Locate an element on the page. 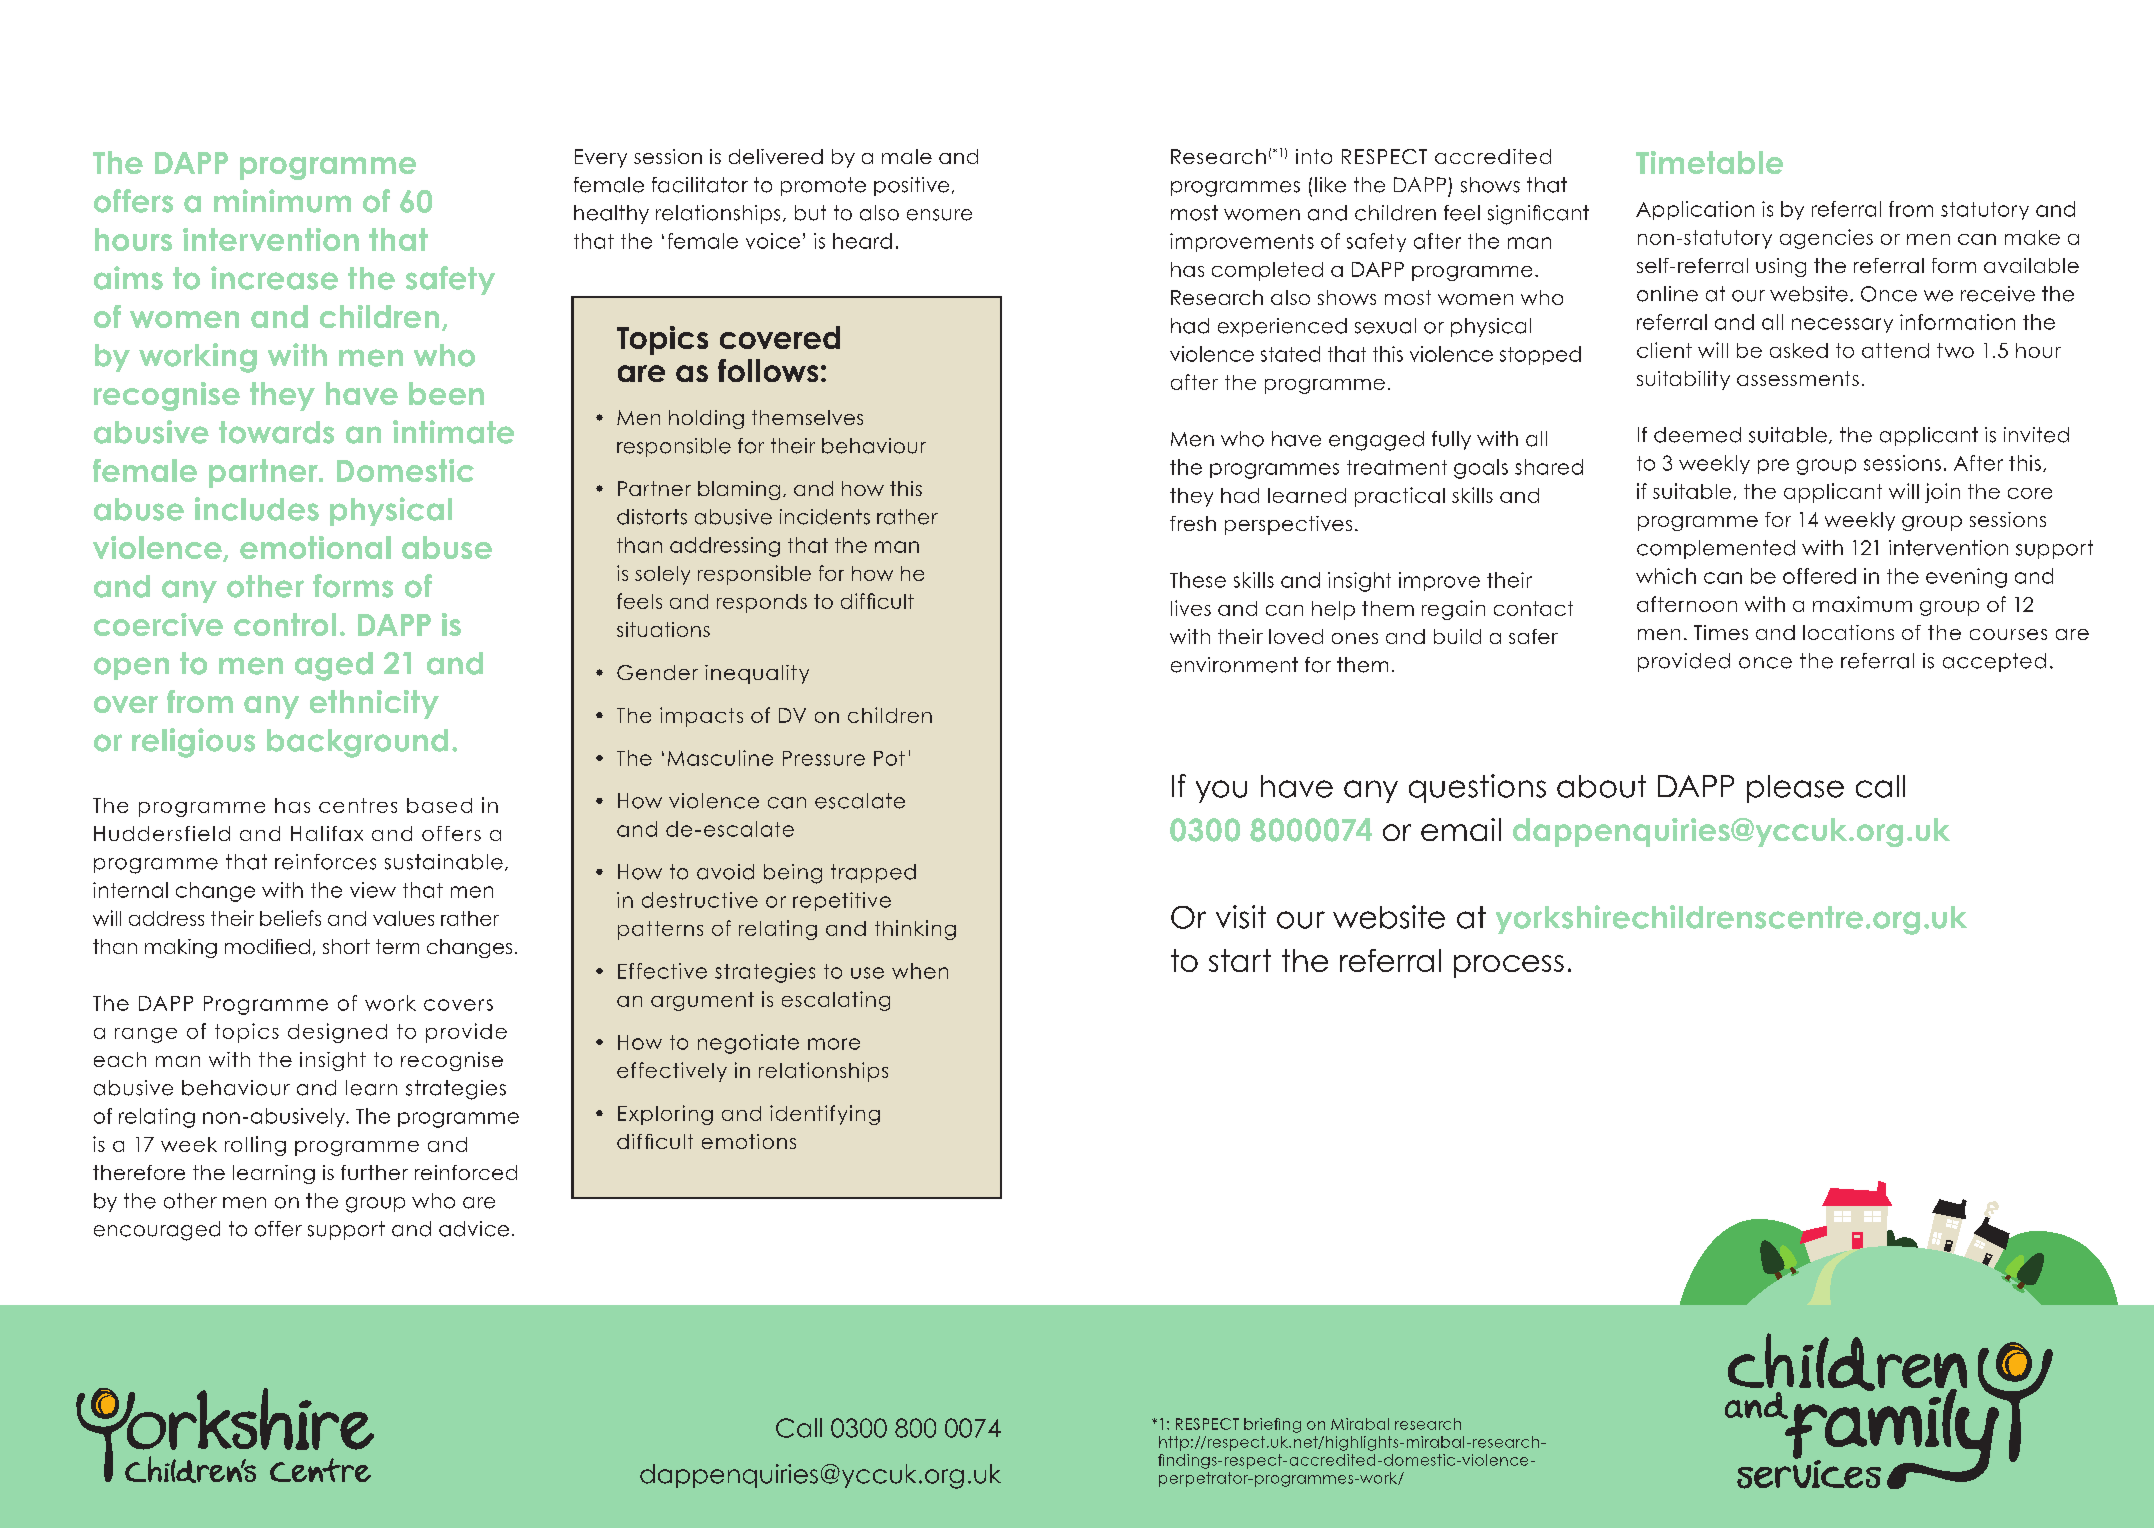 The image size is (2154, 1528). when is located at coordinates (920, 971).
